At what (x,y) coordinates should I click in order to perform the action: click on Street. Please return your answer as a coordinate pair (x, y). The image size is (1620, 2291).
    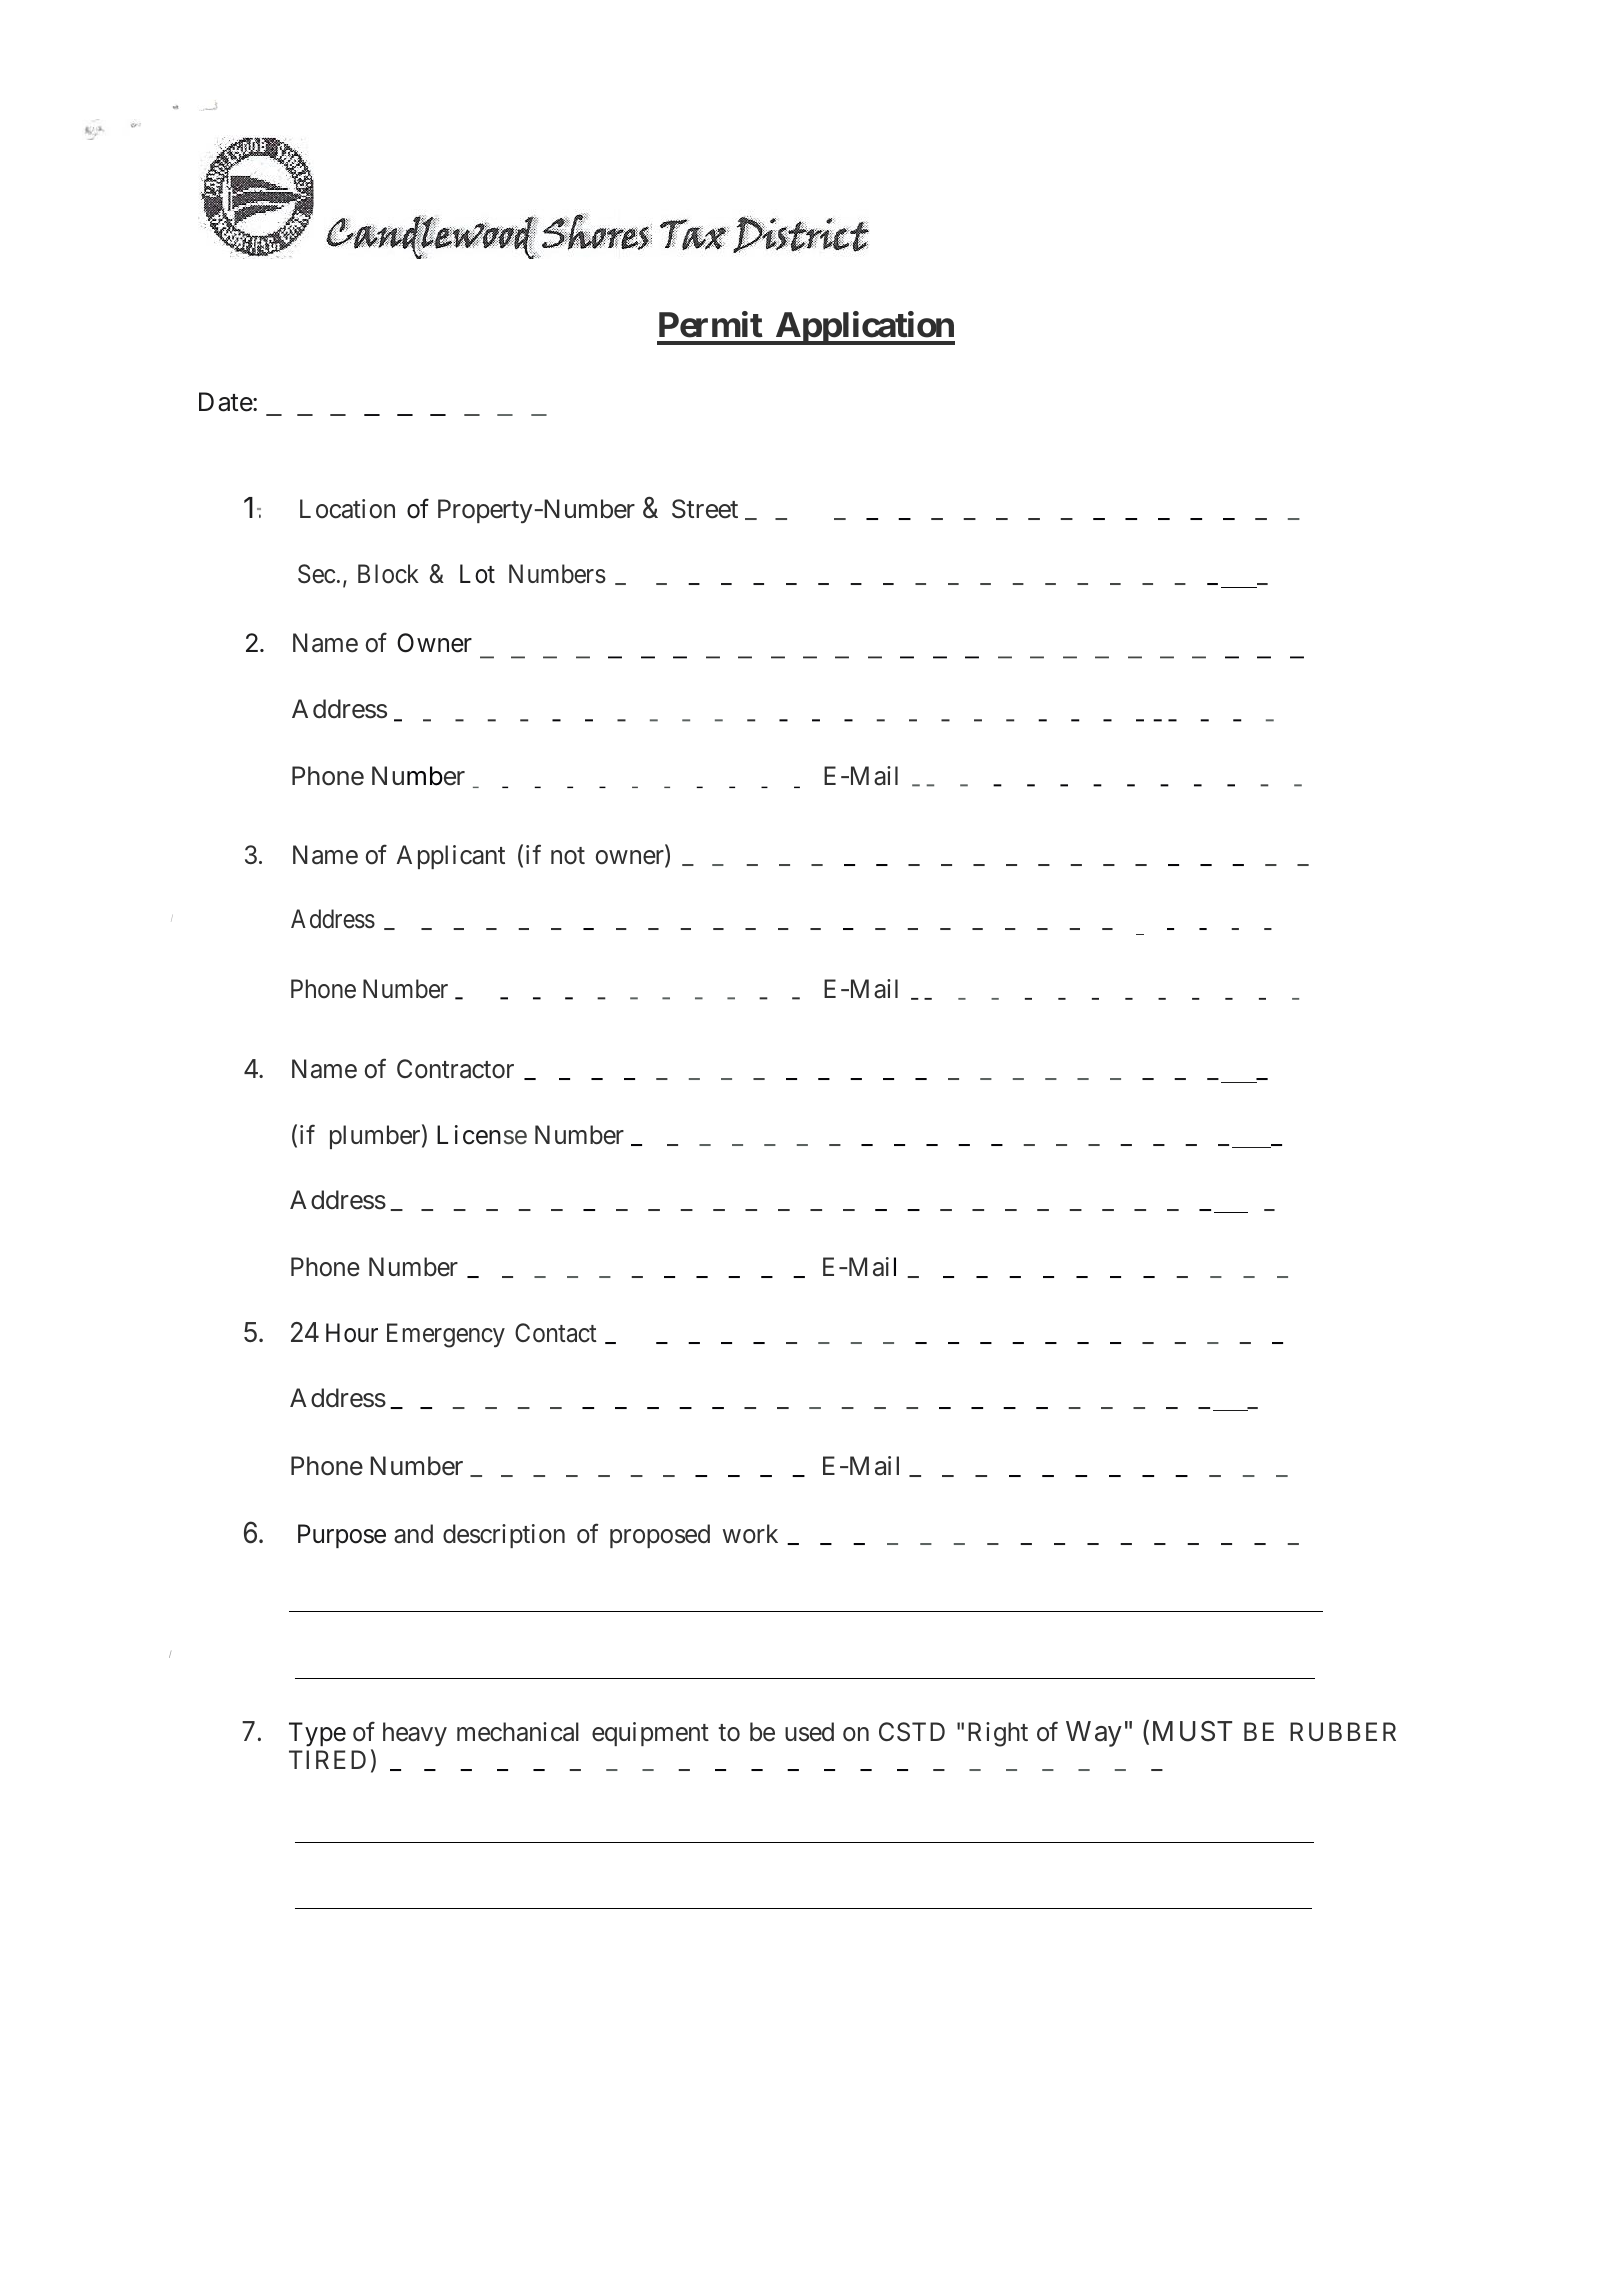
    Looking at the image, I should click on (705, 509).
